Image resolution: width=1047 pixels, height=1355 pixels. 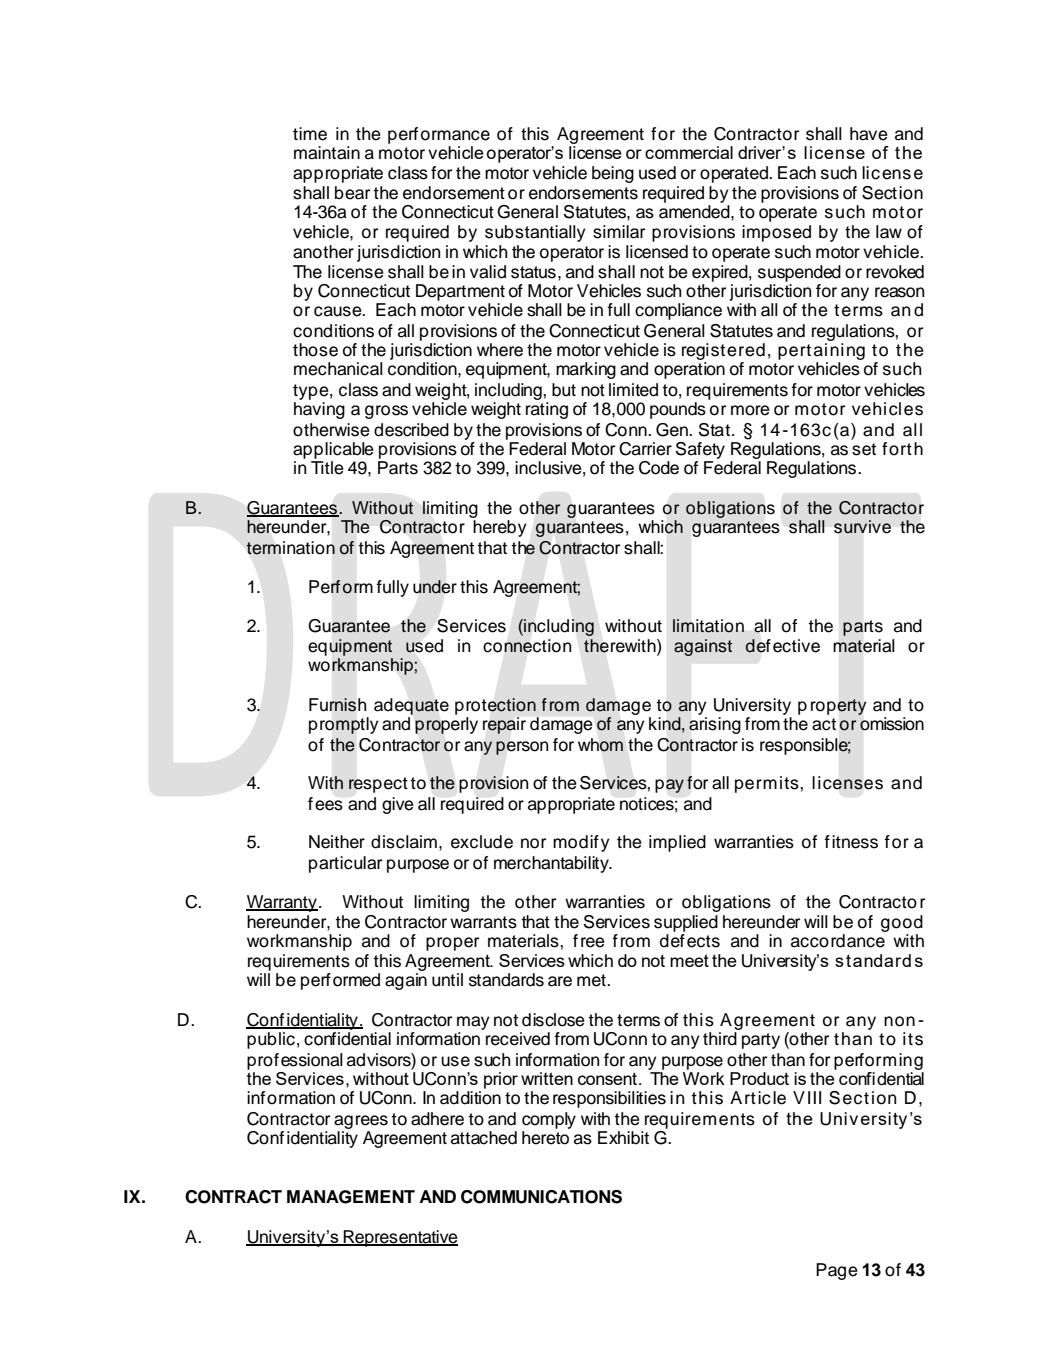 I want to click on Title, so click(x=327, y=468).
